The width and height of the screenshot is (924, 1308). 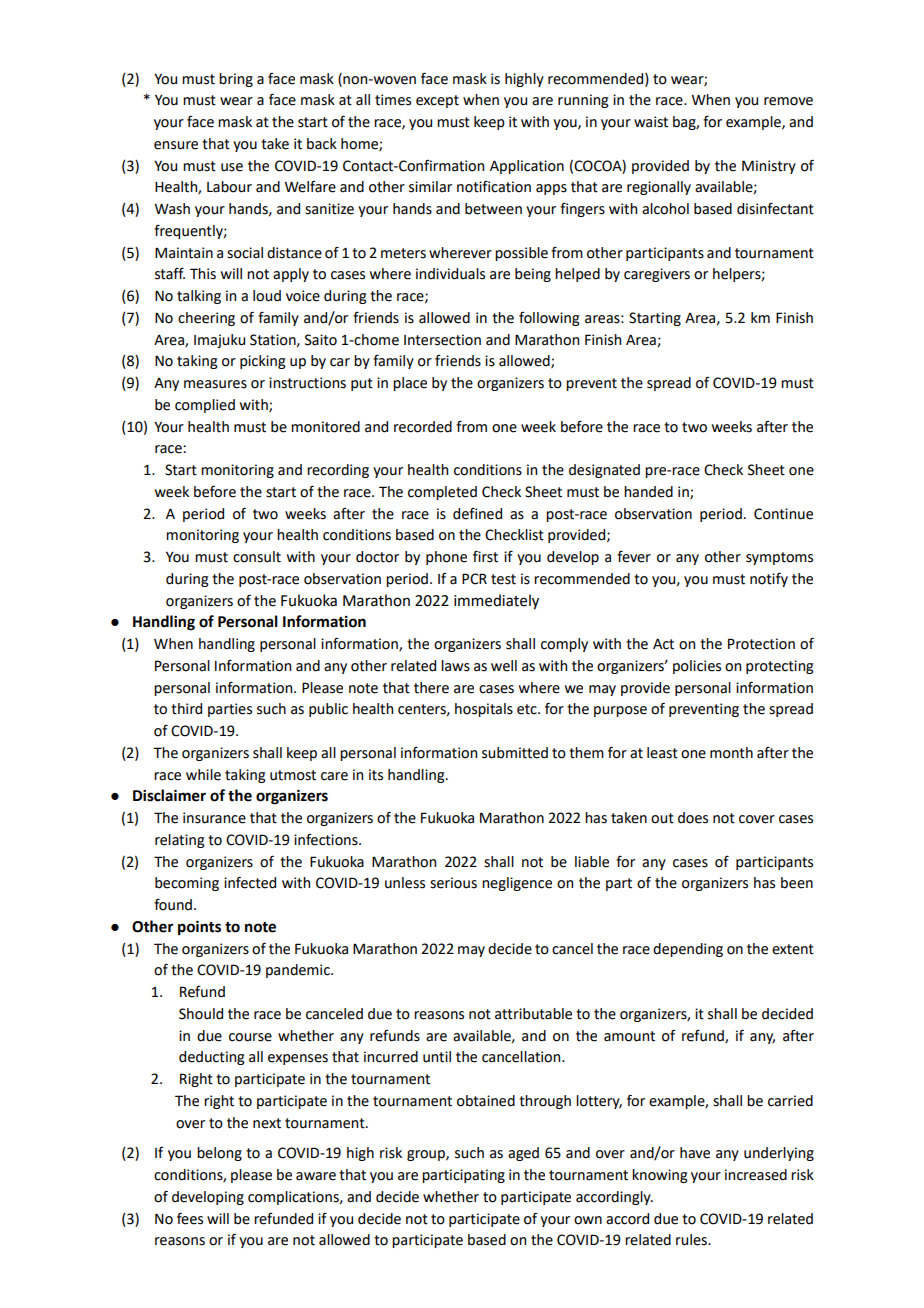 I want to click on bring, so click(x=236, y=80).
